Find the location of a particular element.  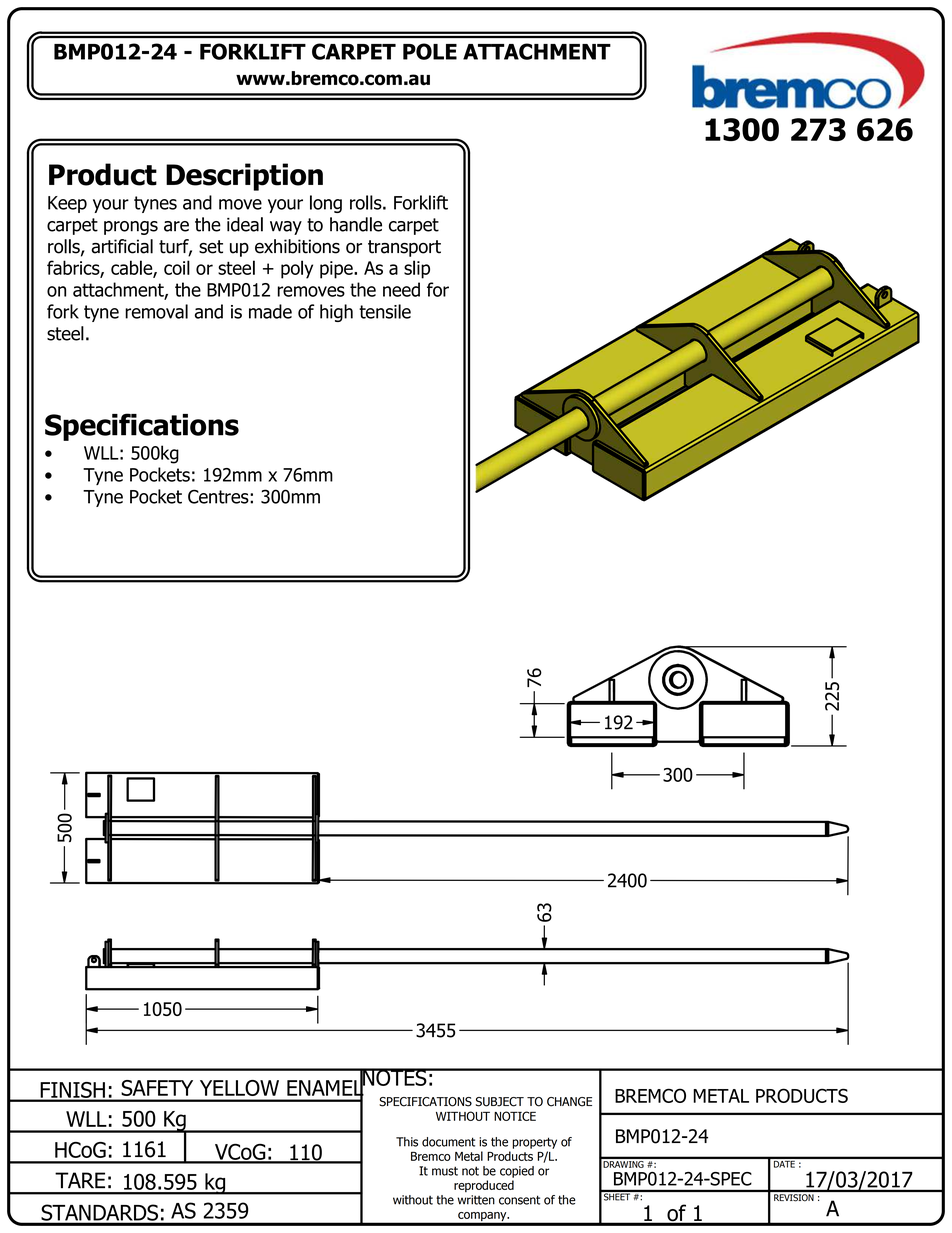

SAFETY is located at coordinates (157, 1088).
